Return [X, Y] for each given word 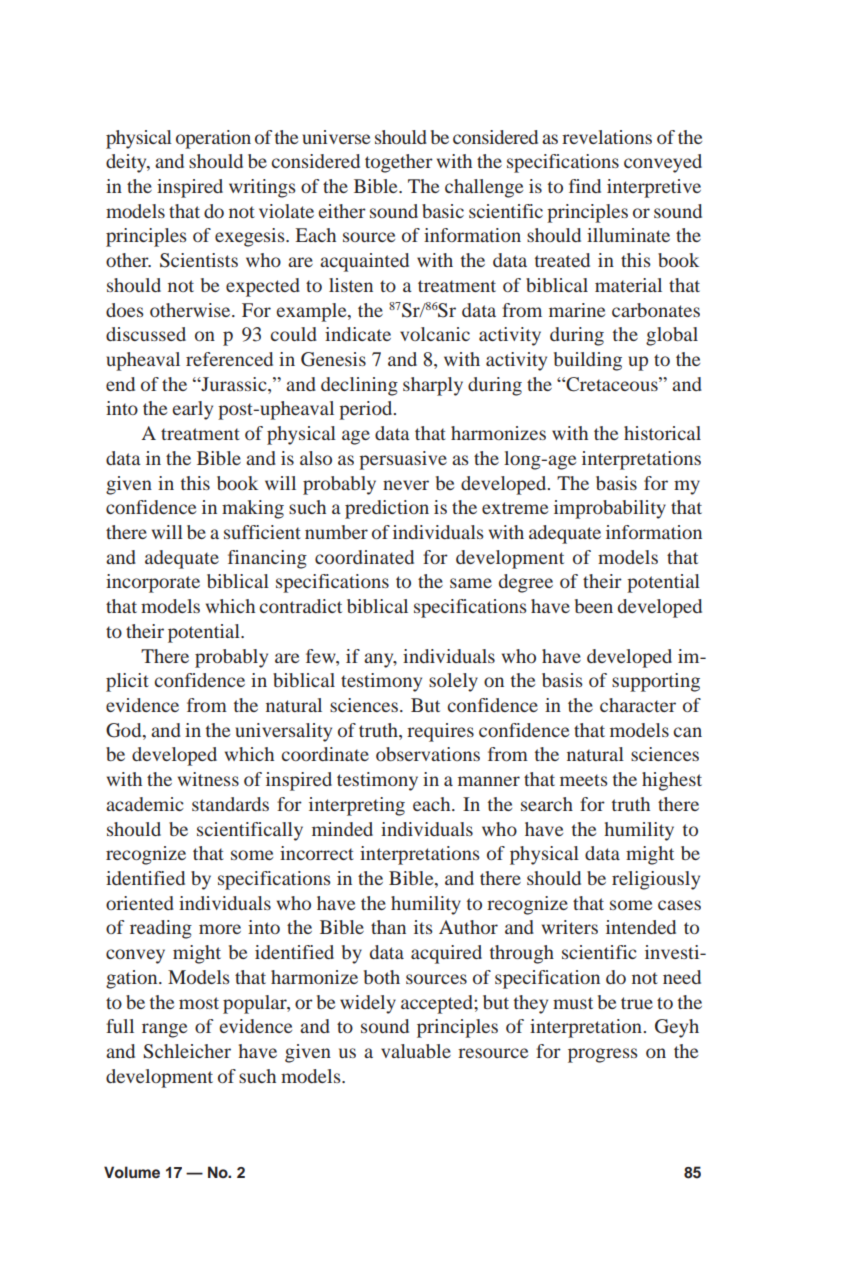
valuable [416, 1051]
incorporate [153, 583]
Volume [132, 1172]
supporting [656, 682]
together [399, 163]
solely [453, 682]
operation [213, 139]
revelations [607, 137]
